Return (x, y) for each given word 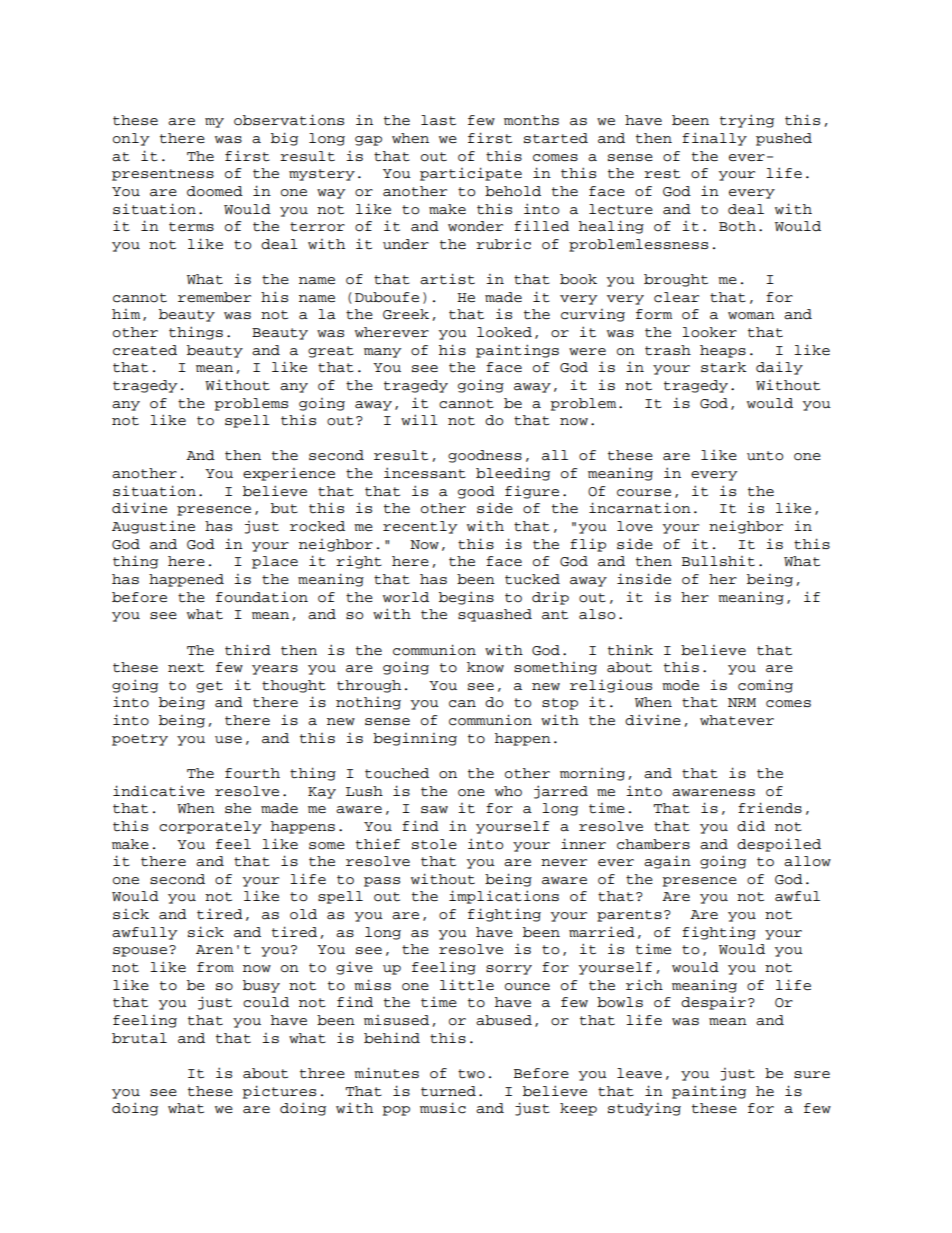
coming (765, 686)
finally (714, 139)
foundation (262, 597)
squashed (495, 615)
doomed (215, 191)
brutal (139, 1038)
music (443, 1108)
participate (471, 174)
